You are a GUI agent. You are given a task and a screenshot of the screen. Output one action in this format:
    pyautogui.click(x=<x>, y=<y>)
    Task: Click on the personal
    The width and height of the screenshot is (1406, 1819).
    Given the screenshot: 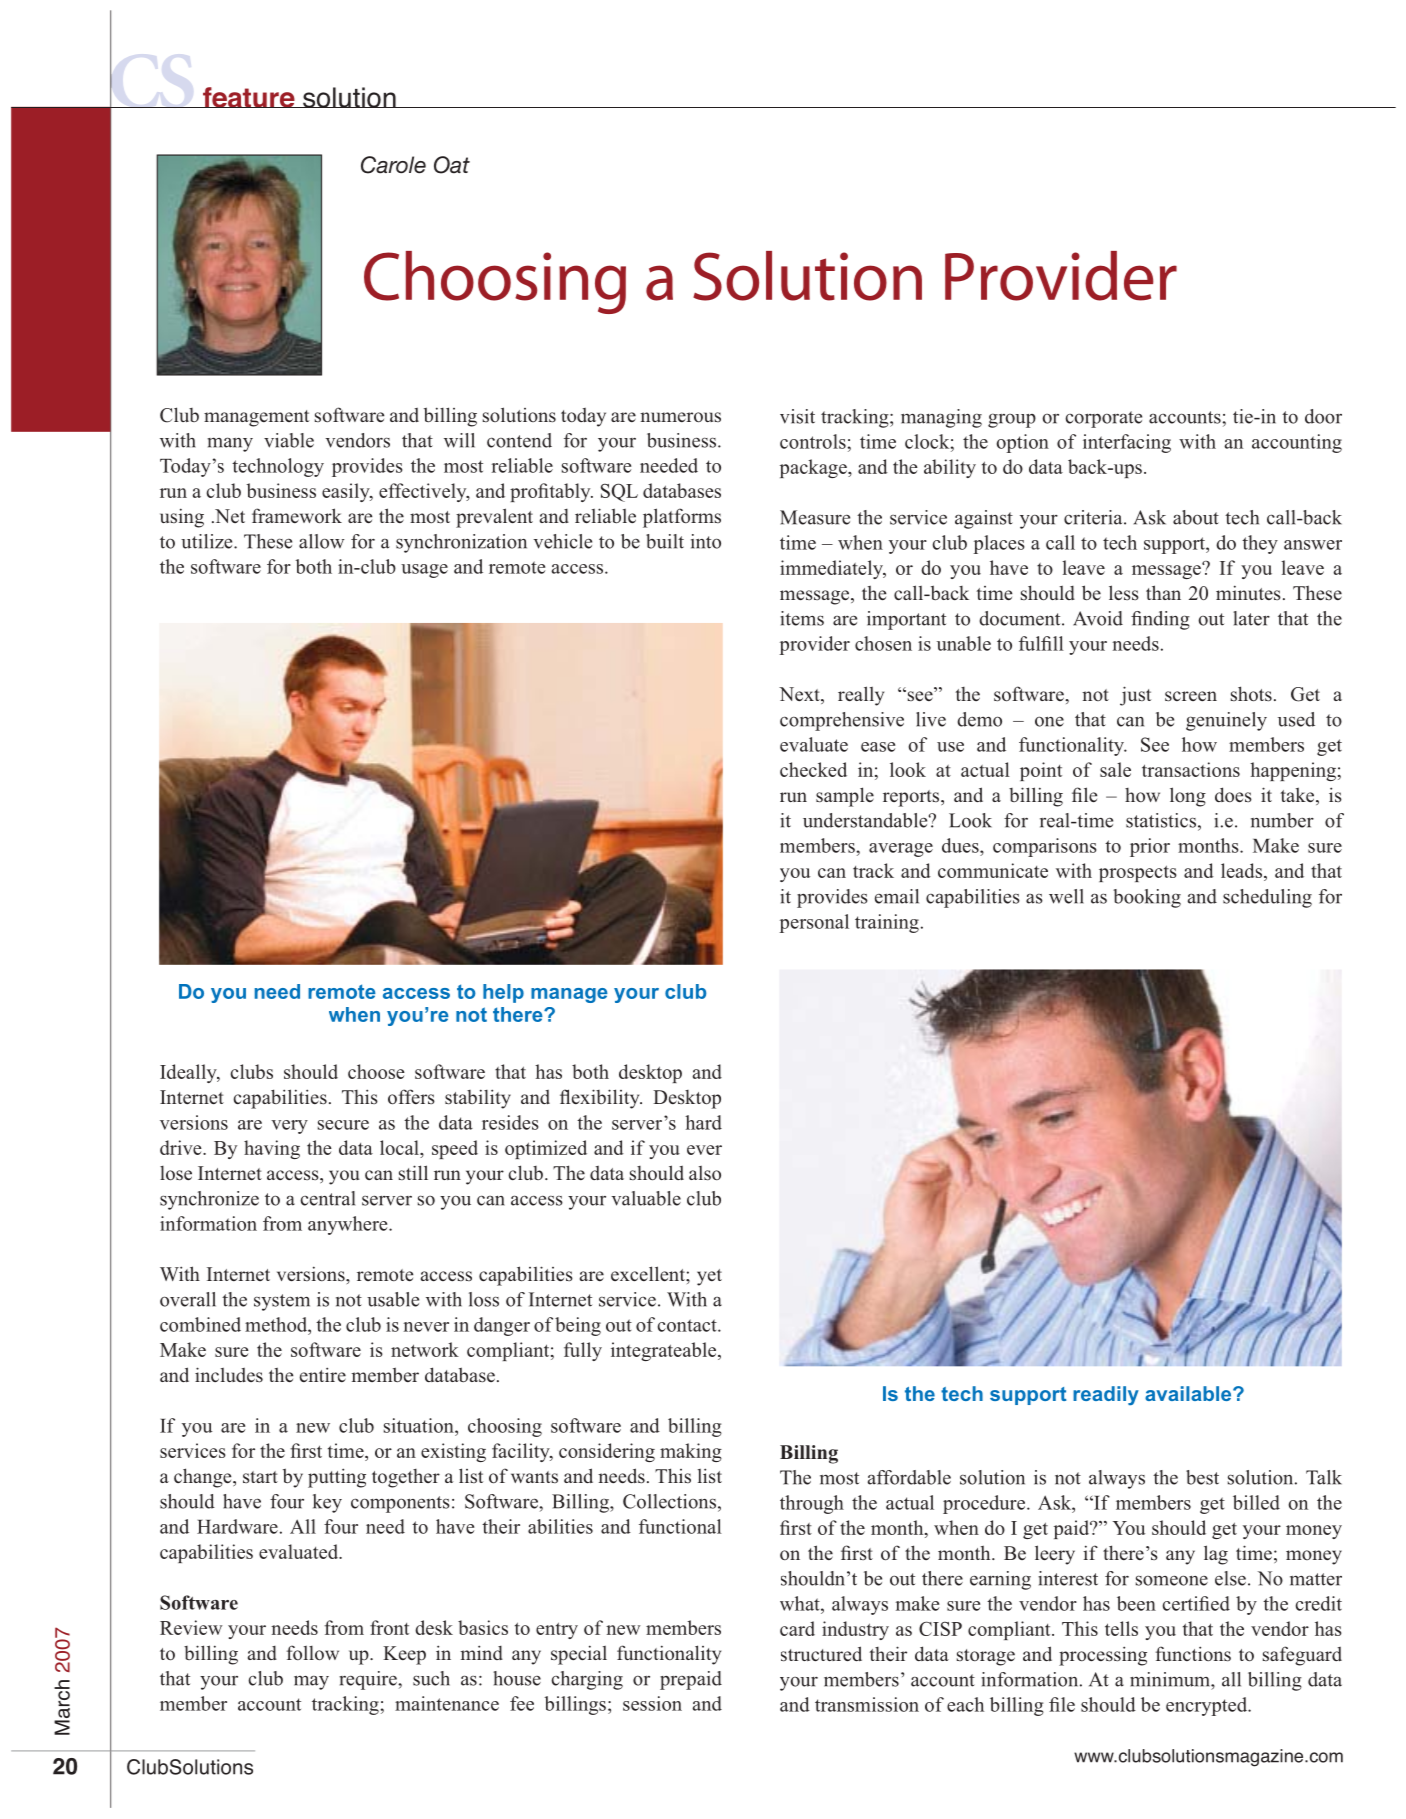 What is the action you would take?
    pyautogui.click(x=814, y=923)
